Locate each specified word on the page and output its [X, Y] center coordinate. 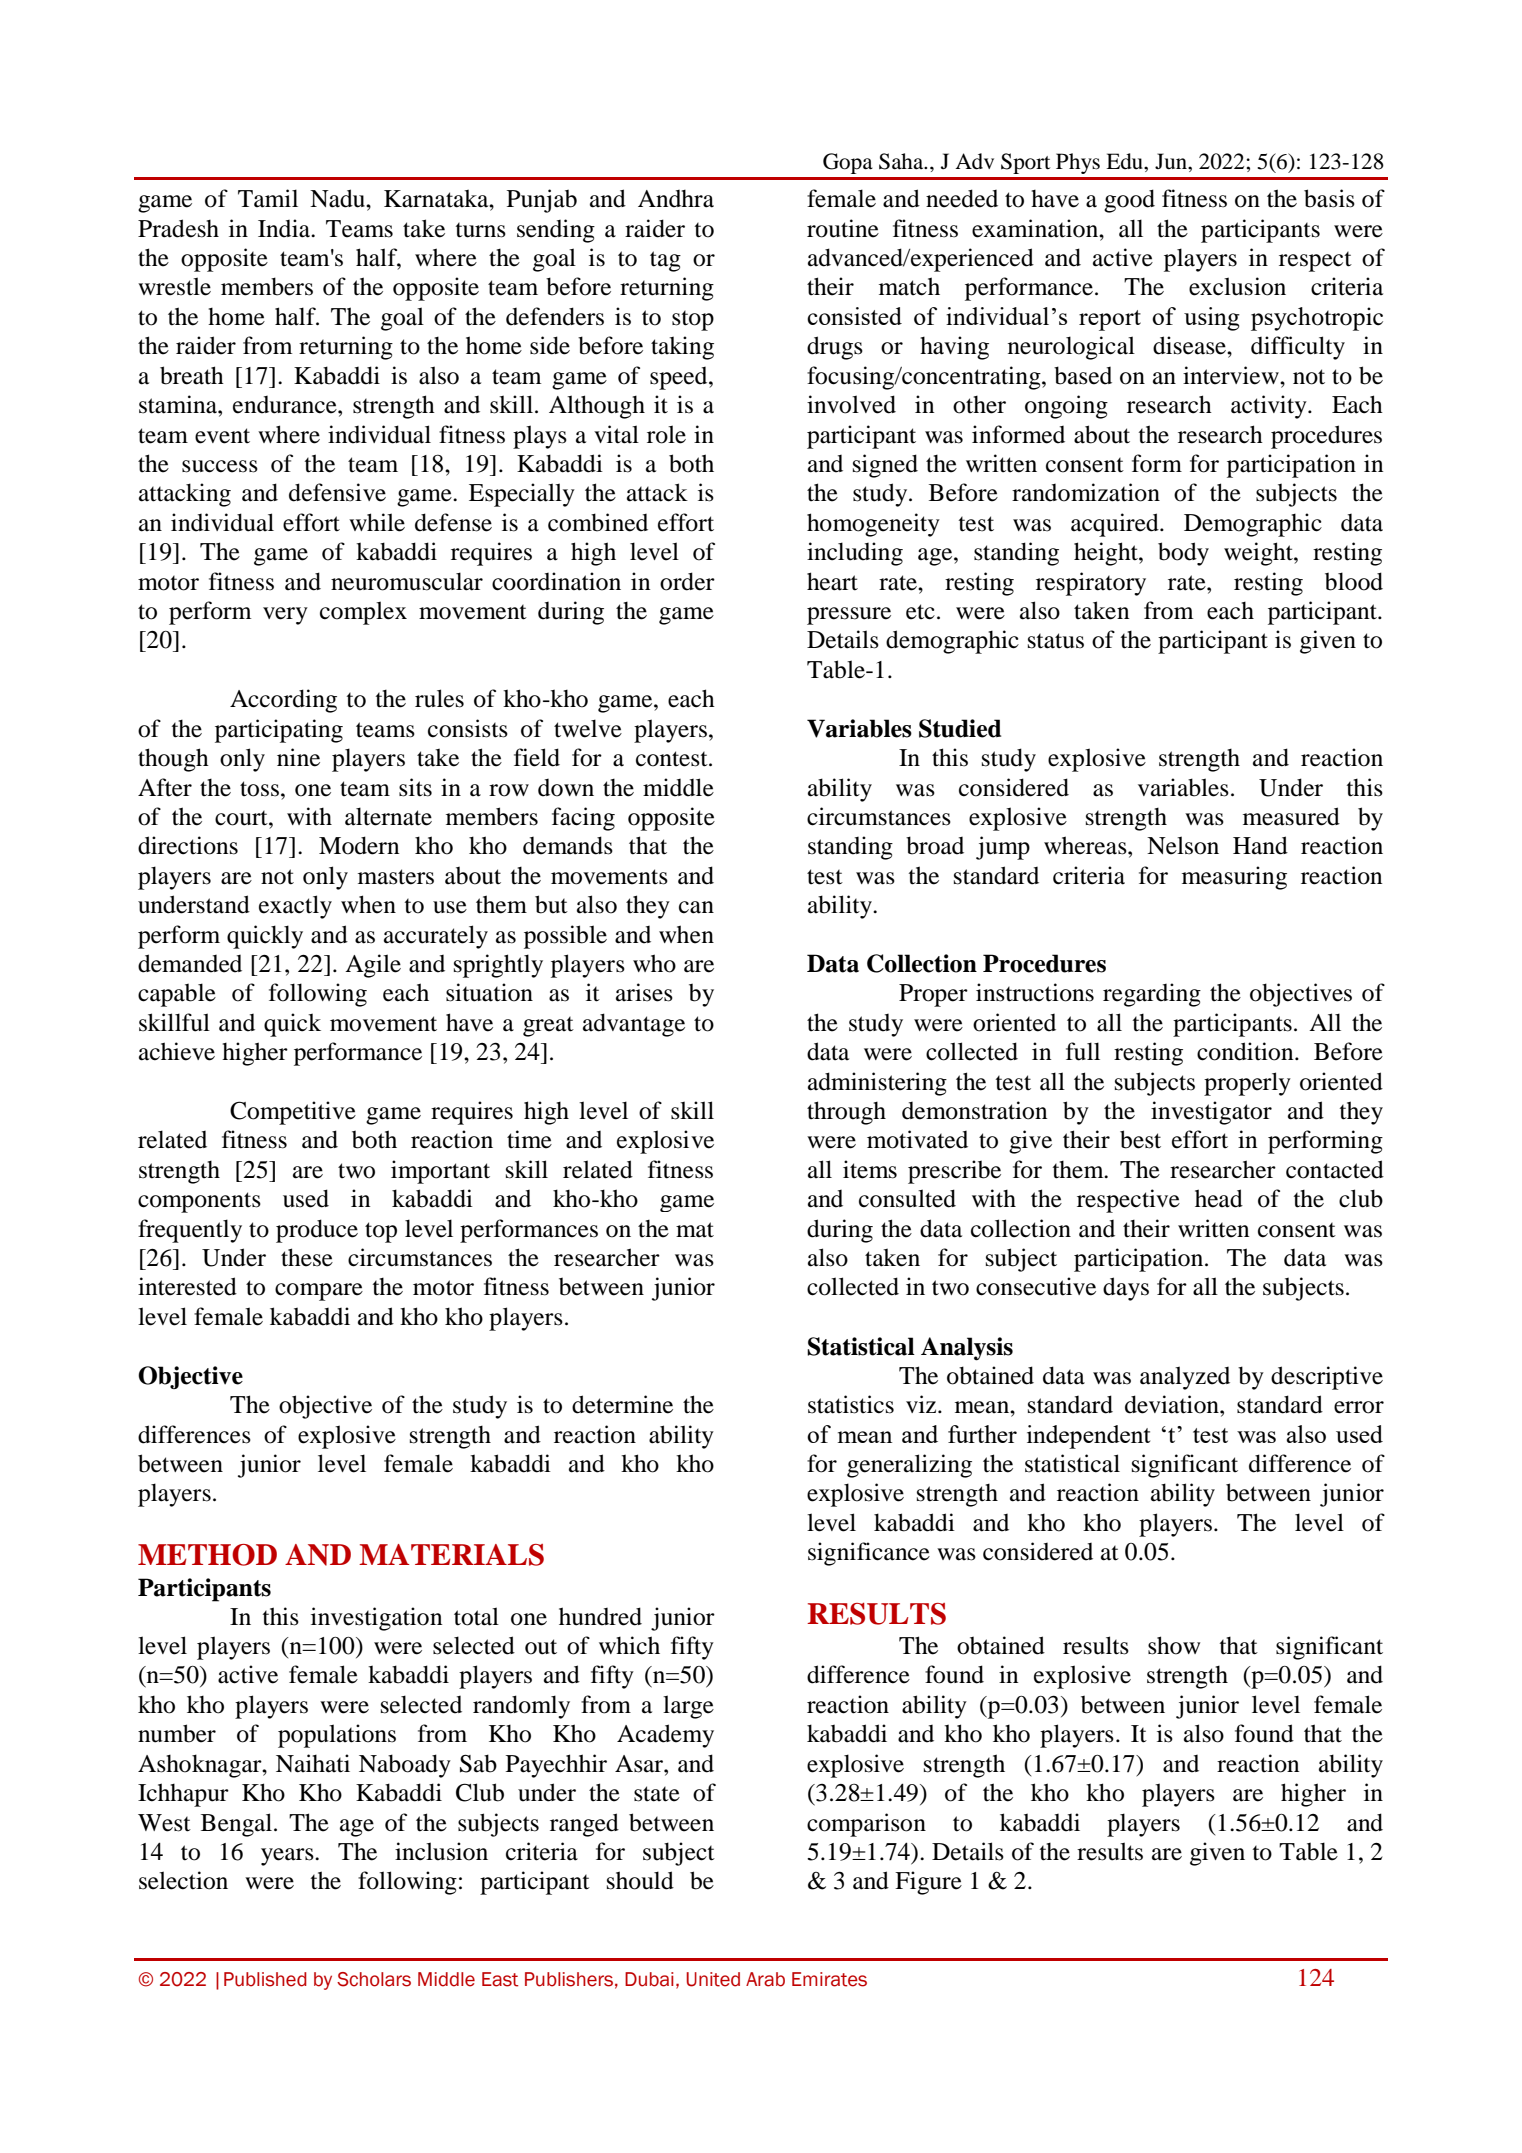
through [846, 1113]
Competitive [293, 1113]
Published [265, 1979]
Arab [765, 1979]
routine [843, 228]
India [285, 228]
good [1129, 201]
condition [1246, 1051]
